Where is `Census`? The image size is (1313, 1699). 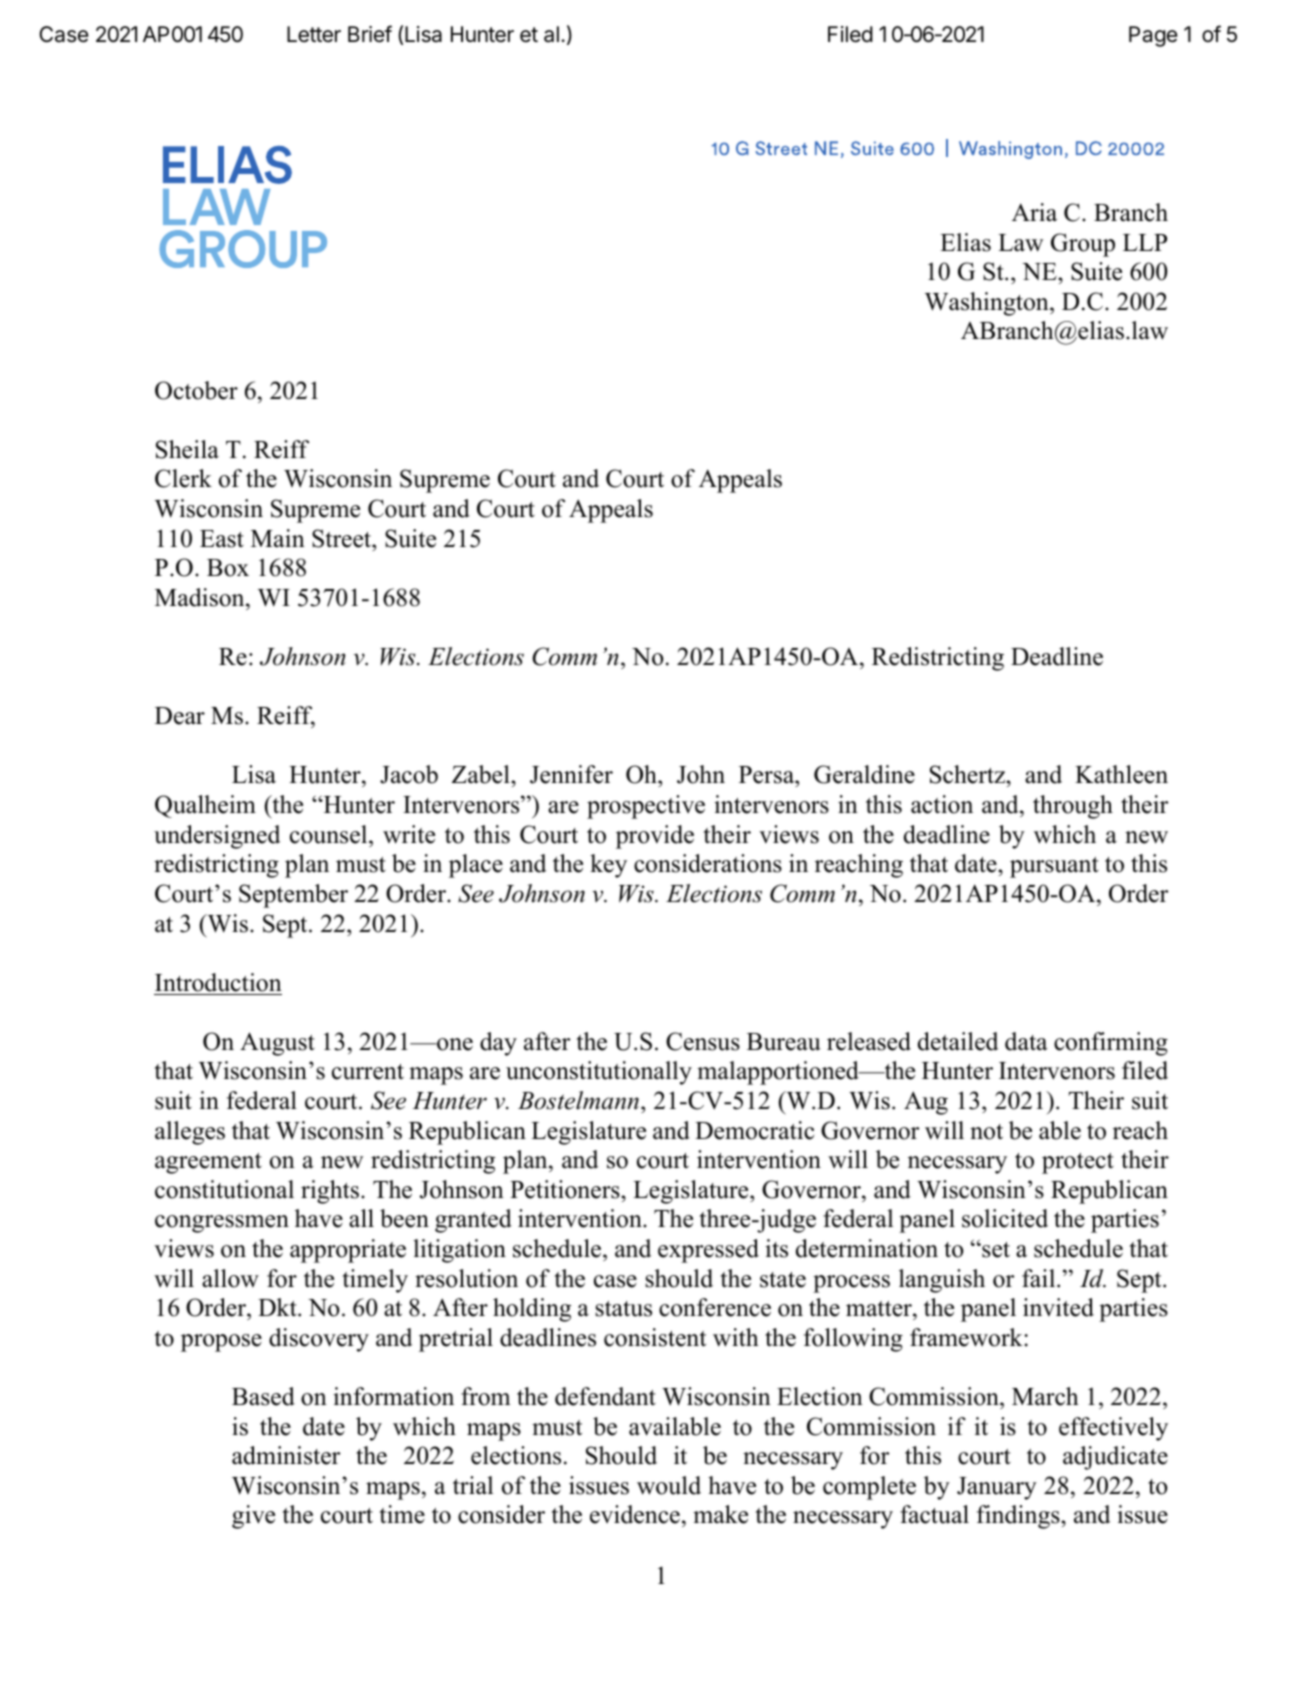
Census is located at coordinates (703, 1041).
